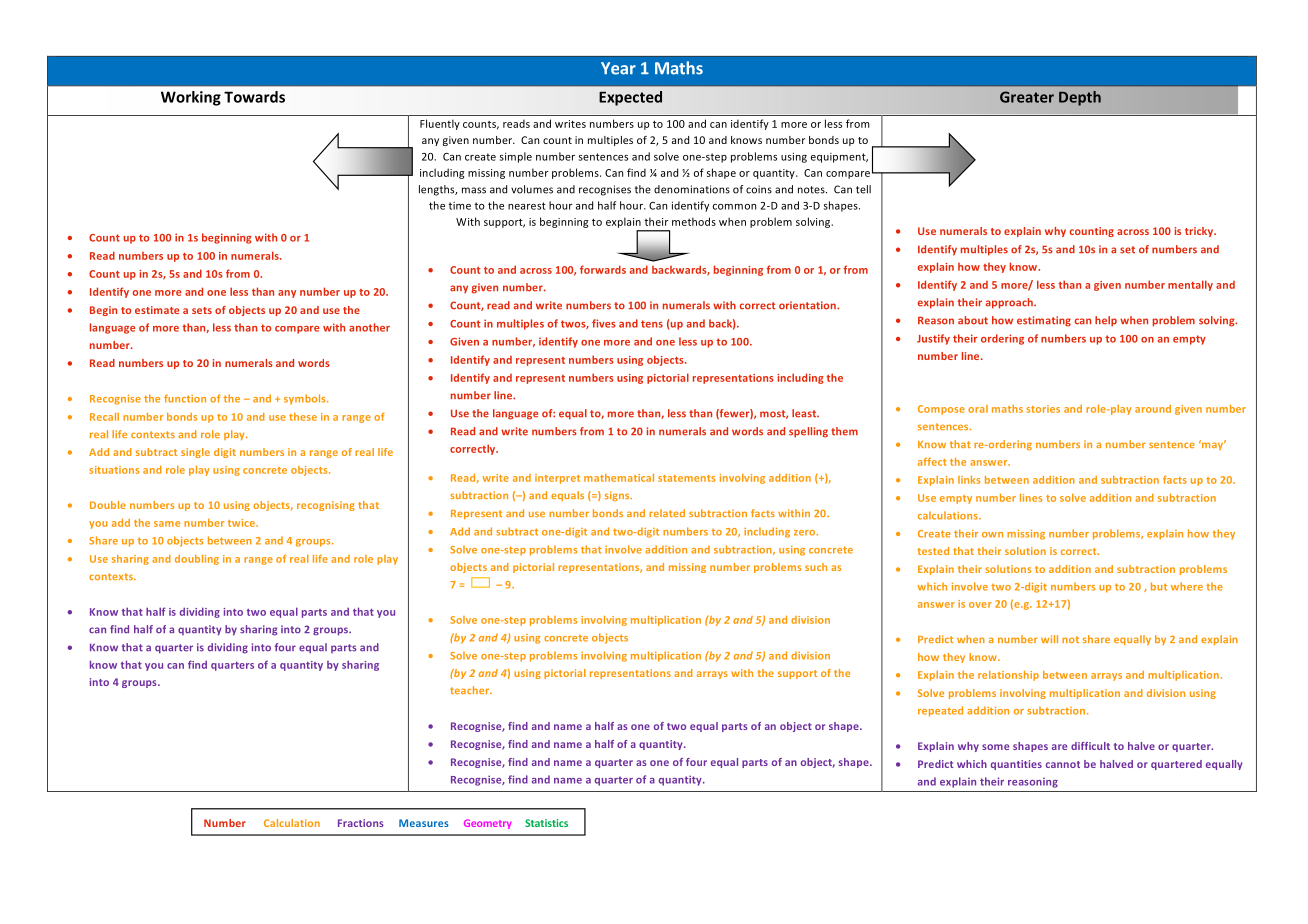  I want to click on statements, so click(686, 478).
